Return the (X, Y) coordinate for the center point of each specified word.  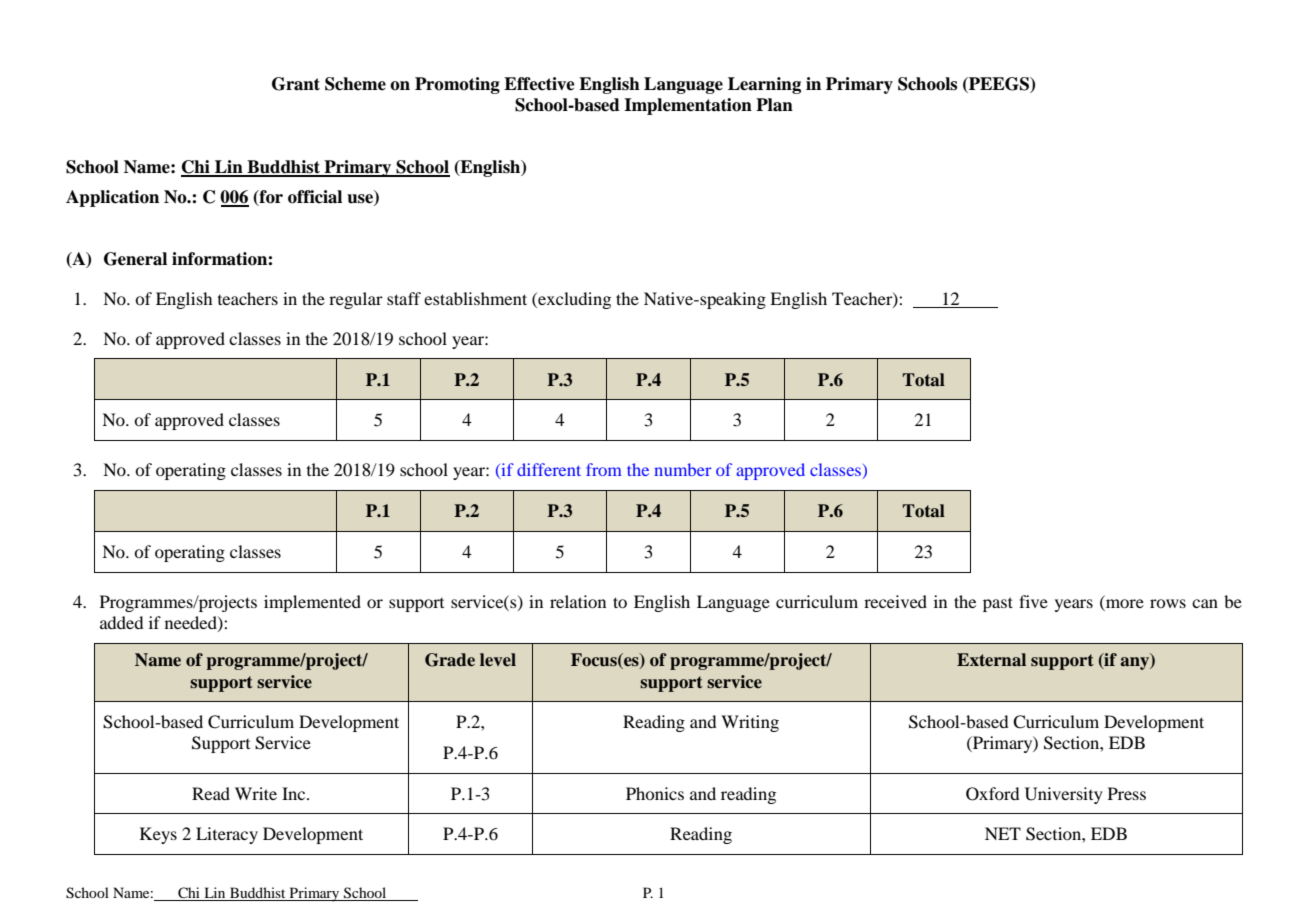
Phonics (655, 793)
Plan (774, 105)
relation (578, 601)
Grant (296, 84)
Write (256, 793)
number (683, 469)
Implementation (688, 106)
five (1033, 601)
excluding (573, 300)
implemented (312, 603)
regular (356, 300)
